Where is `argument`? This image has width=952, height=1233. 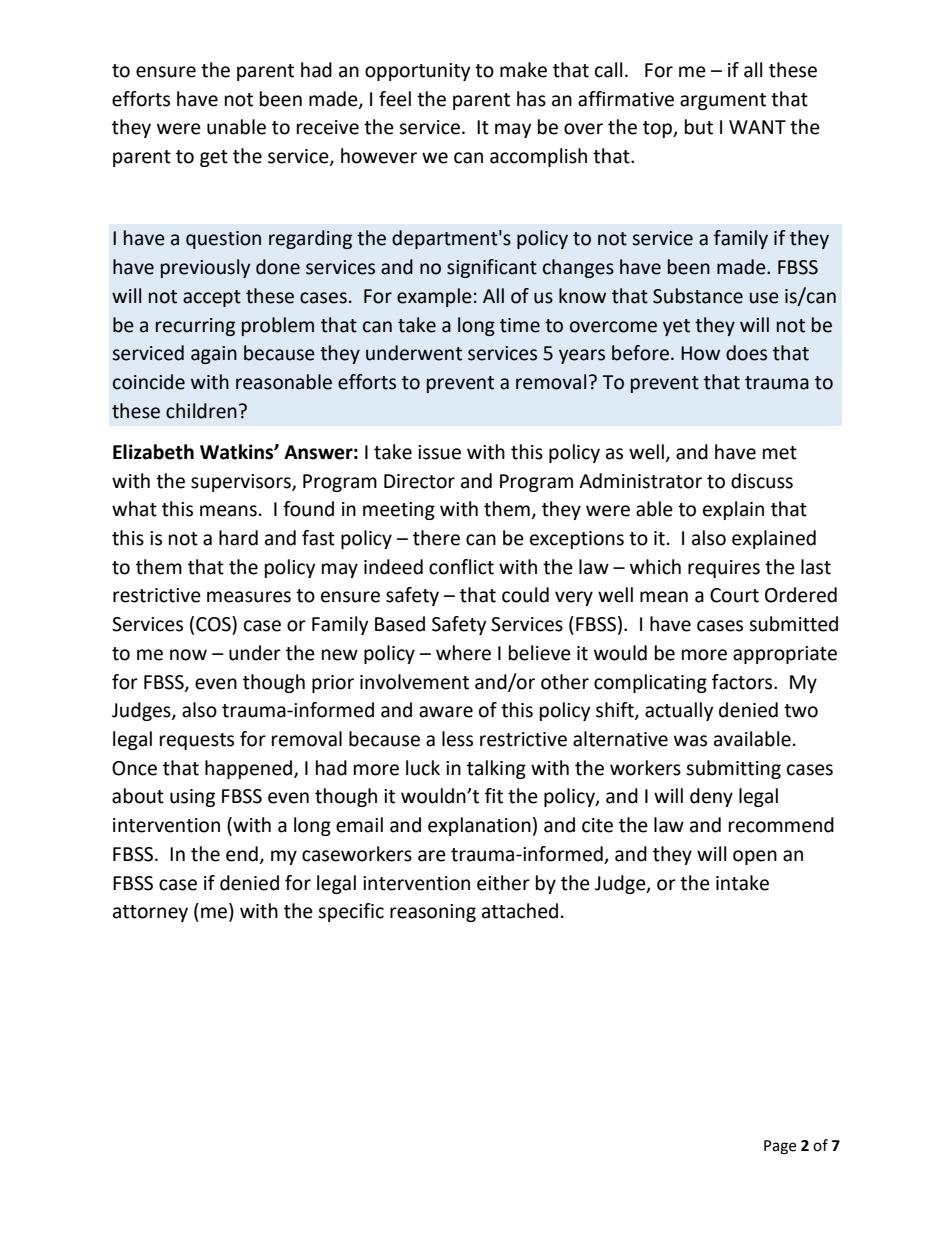 argument is located at coordinates (723, 101).
